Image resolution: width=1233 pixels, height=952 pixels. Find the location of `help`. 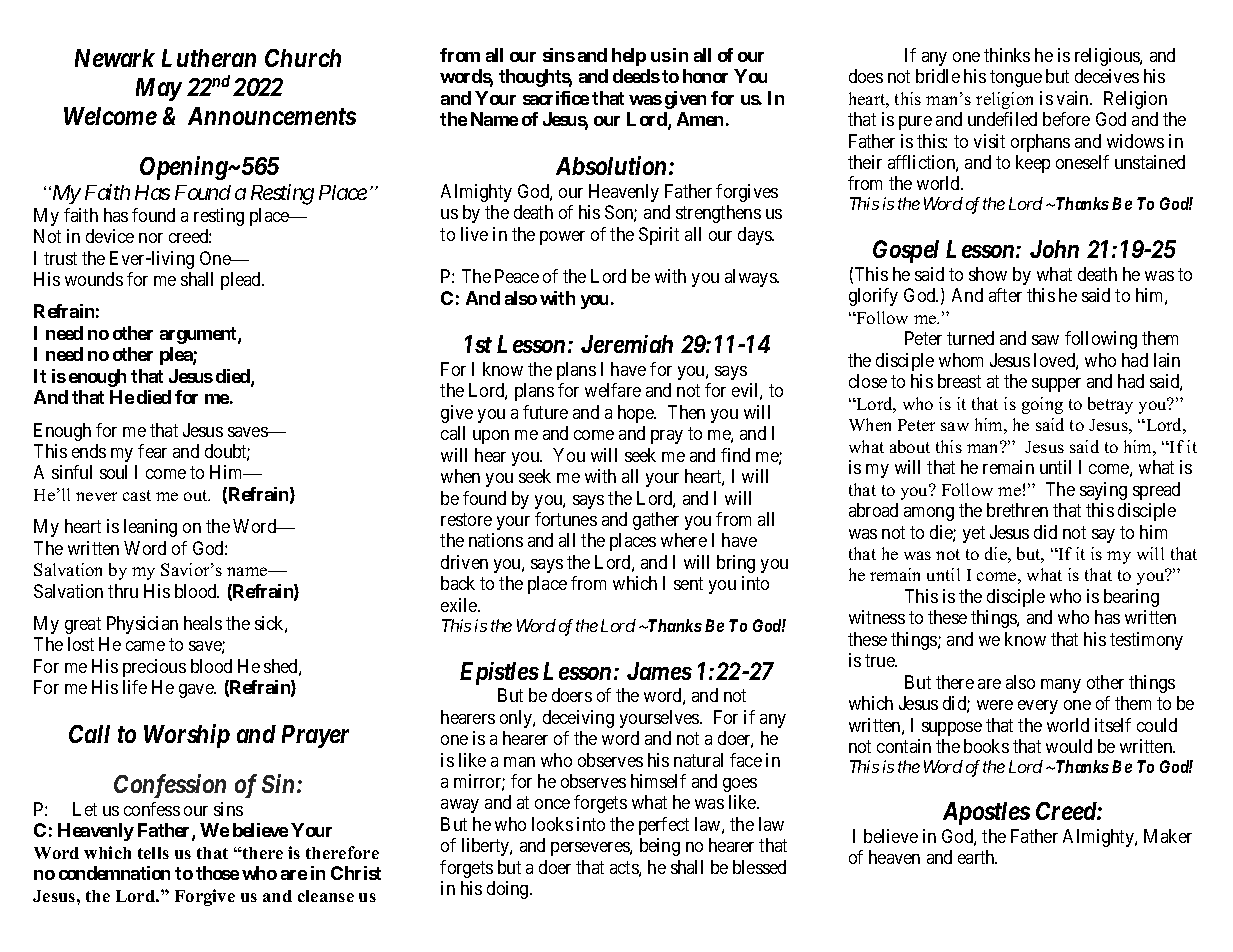

help is located at coordinates (629, 57).
